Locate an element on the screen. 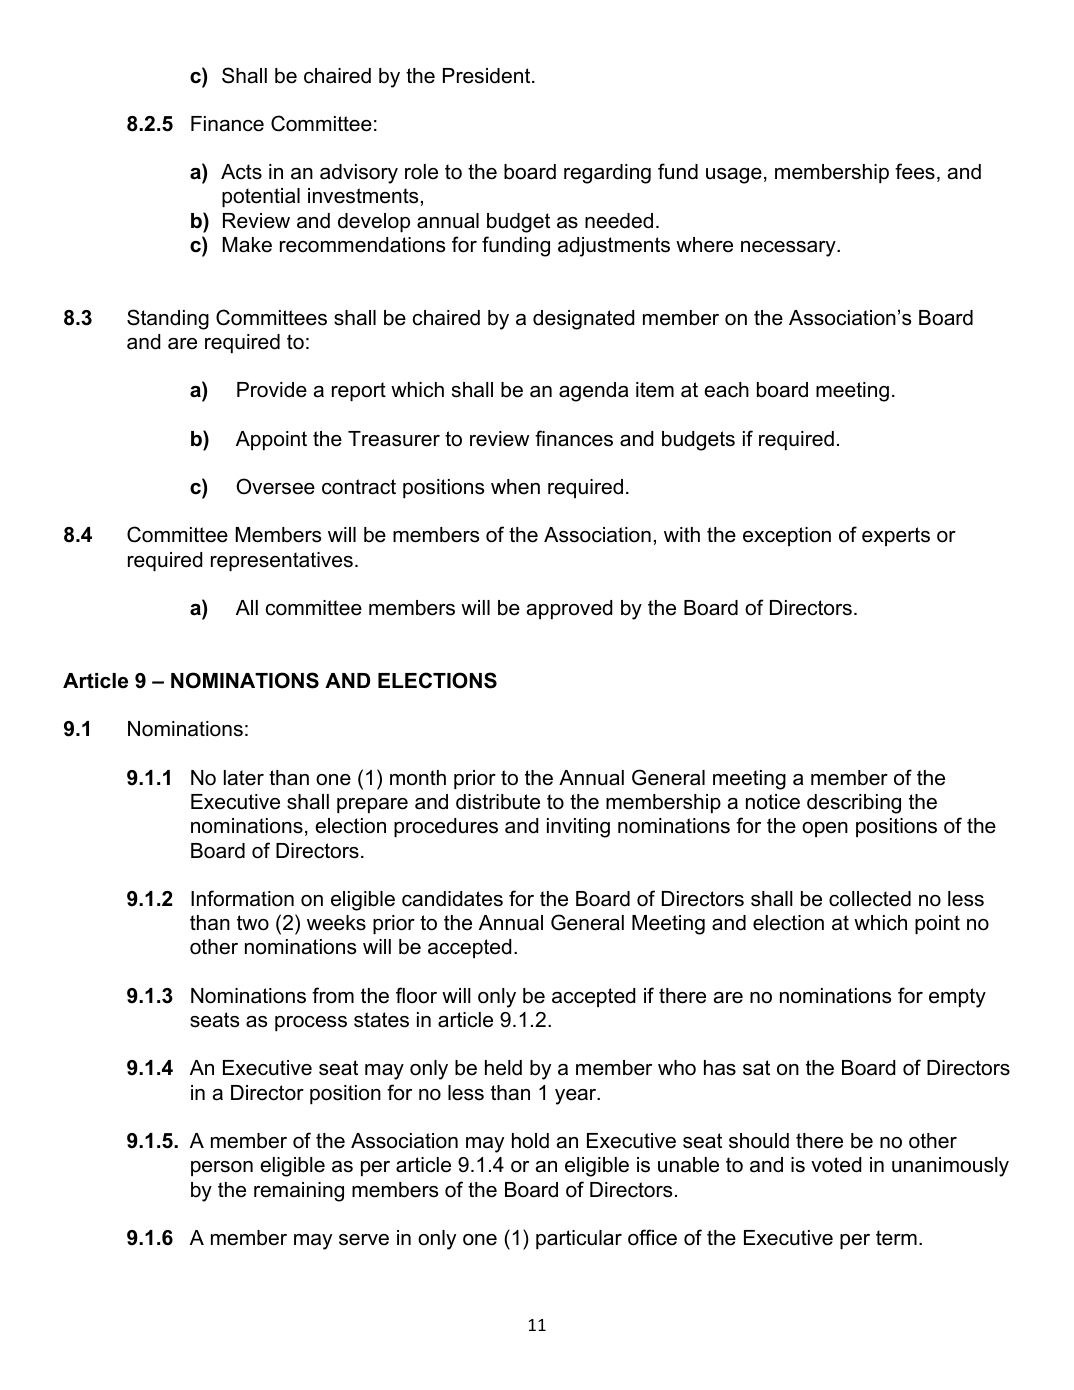 Image resolution: width=1074 pixels, height=1390 pixels. Acts is located at coordinates (241, 172).
